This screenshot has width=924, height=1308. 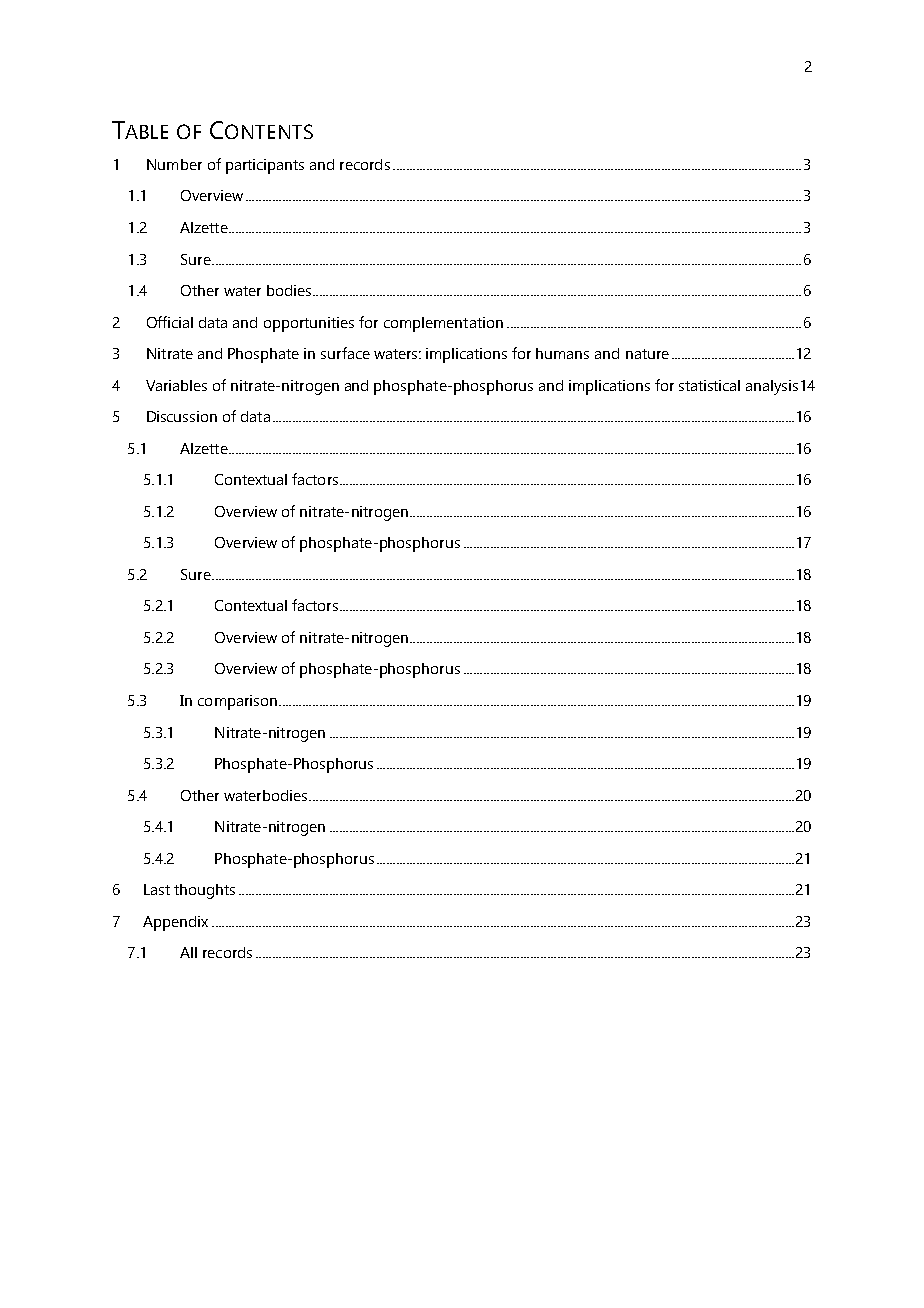 I want to click on All, so click(x=188, y=952).
